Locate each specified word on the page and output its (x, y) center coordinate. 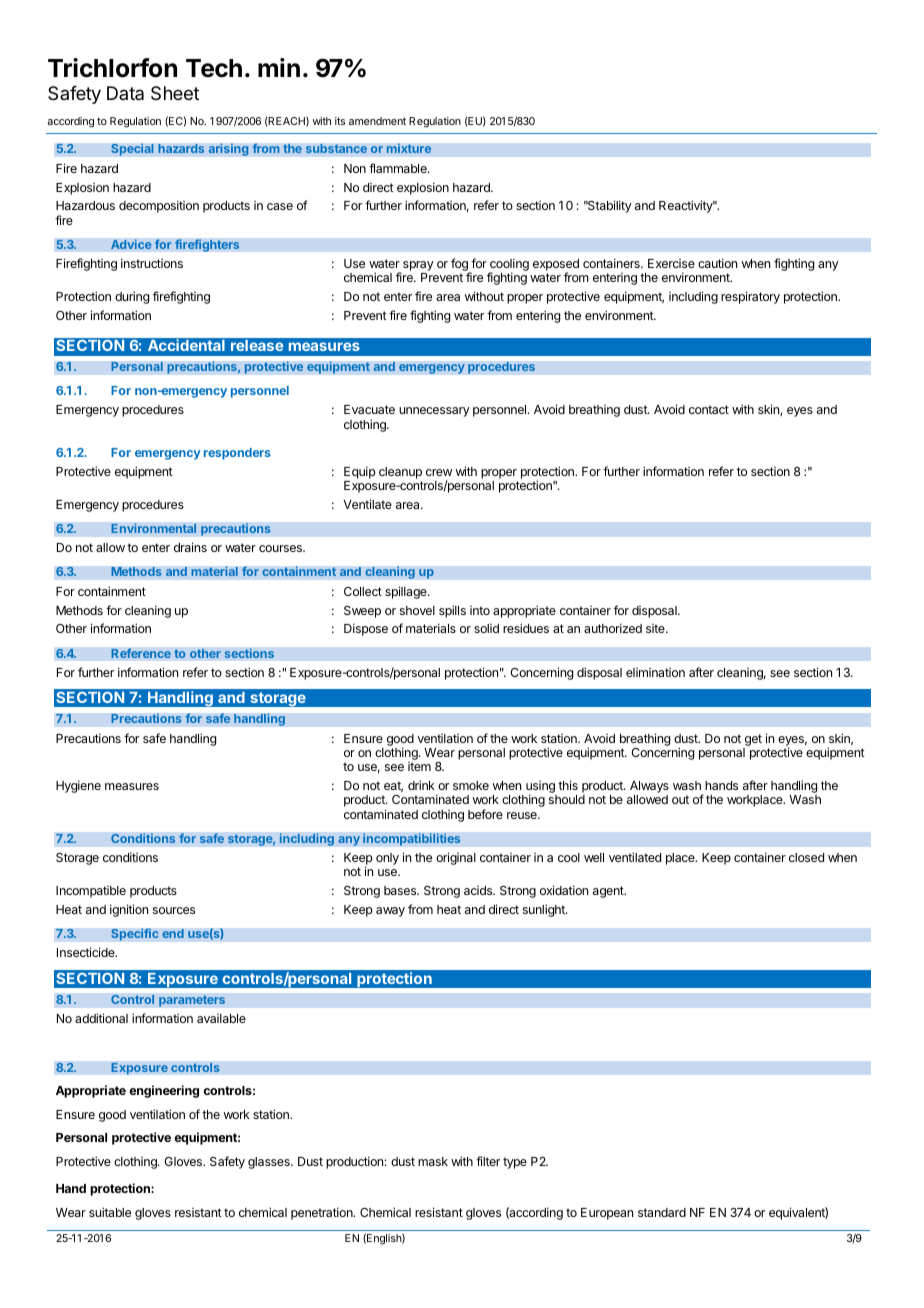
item (419, 766)
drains (190, 547)
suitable (110, 1212)
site (656, 628)
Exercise (671, 263)
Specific (135, 934)
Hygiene (78, 786)
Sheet (175, 93)
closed (806, 857)
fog (460, 266)
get (753, 740)
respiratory (750, 297)
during (132, 297)
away (390, 912)
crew (439, 472)
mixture (409, 148)
